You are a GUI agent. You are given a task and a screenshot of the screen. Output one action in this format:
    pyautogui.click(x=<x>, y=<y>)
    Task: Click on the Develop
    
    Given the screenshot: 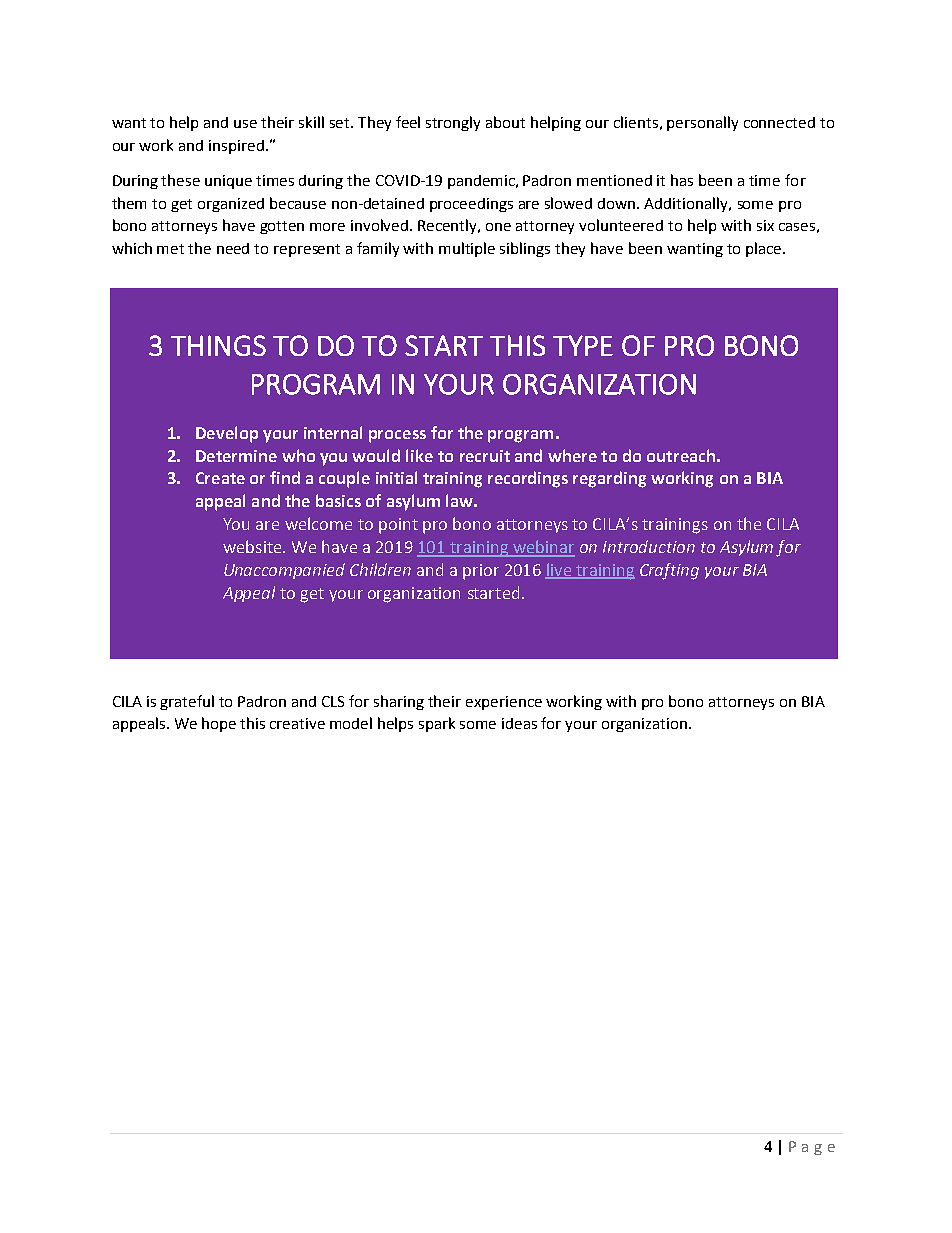 What is the action you would take?
    pyautogui.click(x=227, y=434)
